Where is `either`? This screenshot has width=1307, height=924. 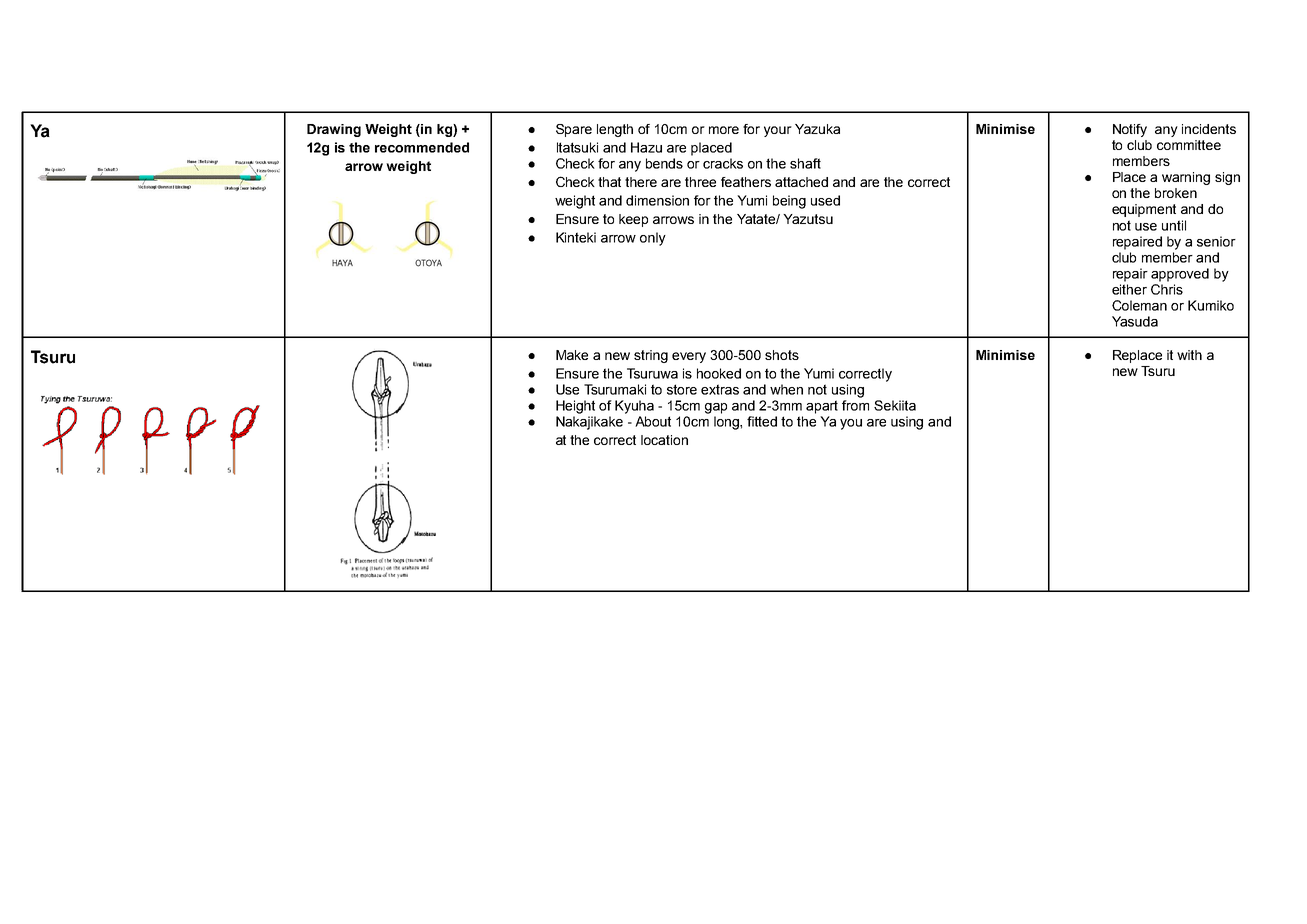
either is located at coordinates (1129, 289).
